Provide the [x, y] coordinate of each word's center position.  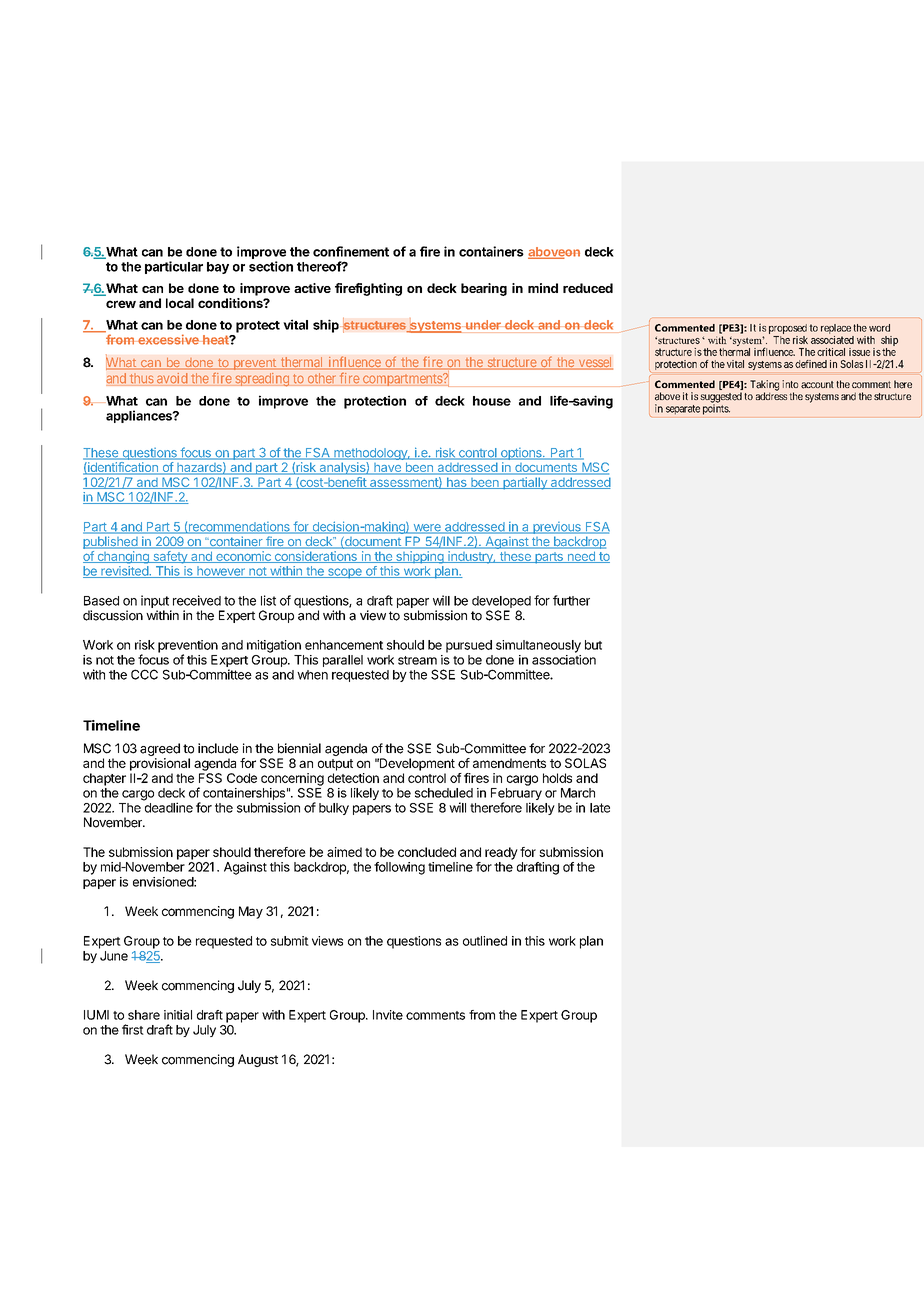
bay [218, 268]
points [716, 409]
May [251, 912]
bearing [484, 289]
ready [501, 853]
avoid [172, 378]
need [581, 557]
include [218, 748]
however [221, 572]
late [600, 808]
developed [501, 602]
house [492, 401]
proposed [788, 329]
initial [178, 1015]
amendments [509, 763]
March [578, 793]
